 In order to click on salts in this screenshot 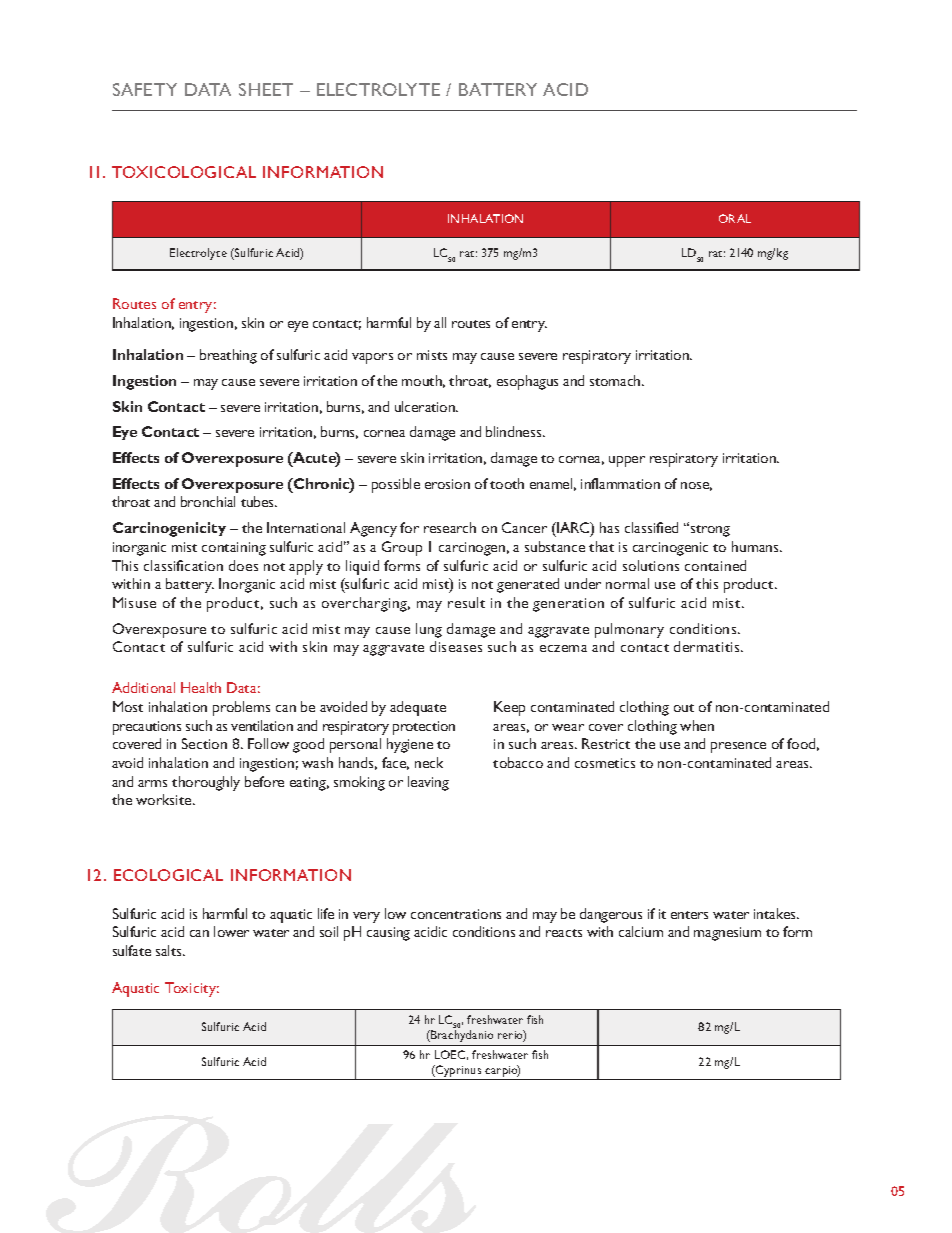, I will do `click(170, 950)`.
